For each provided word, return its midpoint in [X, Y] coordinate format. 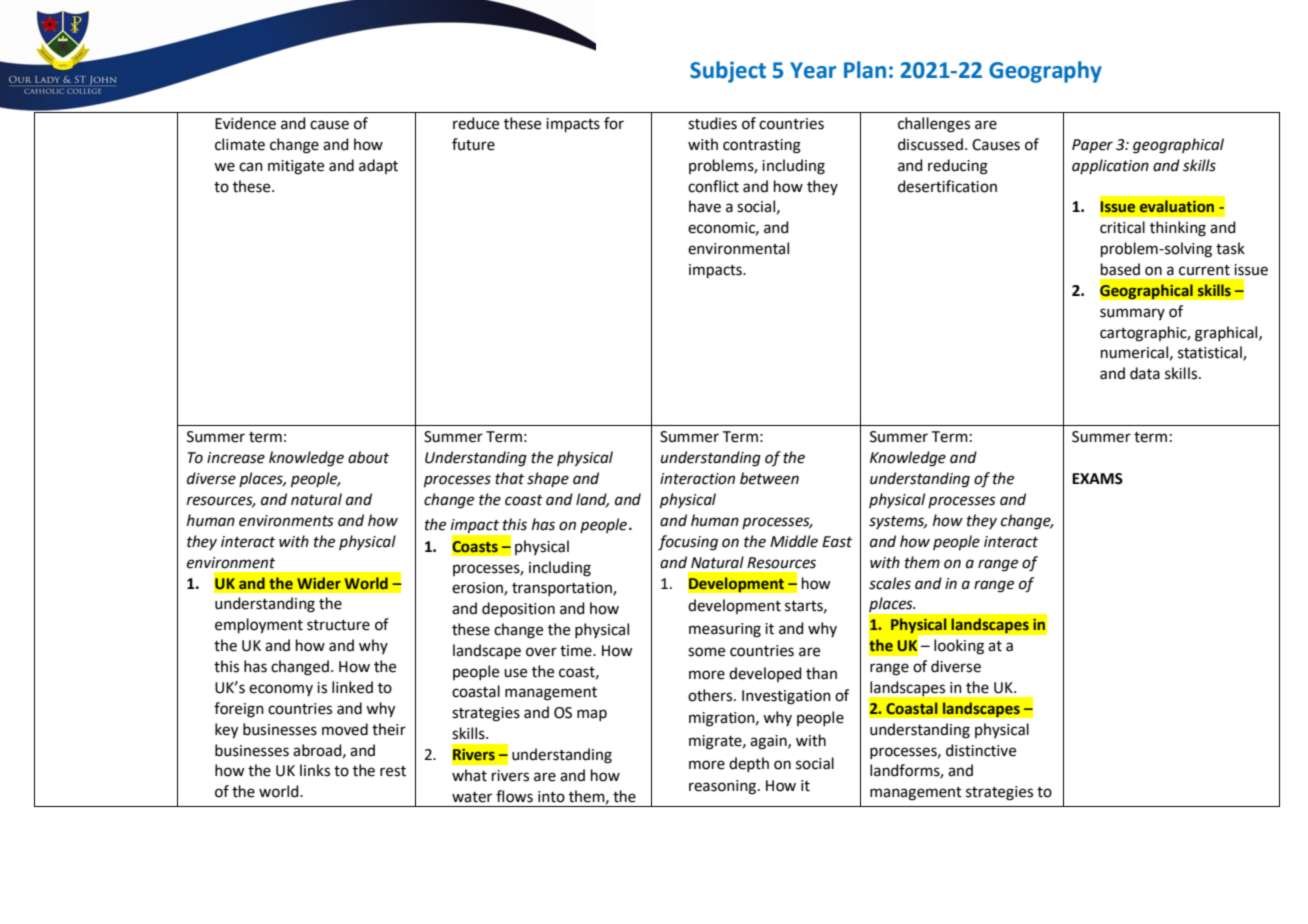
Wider [319, 583]
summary [1132, 314]
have [705, 206]
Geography [1045, 72]
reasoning [724, 787]
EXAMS [1097, 479]
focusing [688, 543]
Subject [728, 72]
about [368, 457]
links [315, 770]
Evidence [245, 123]
